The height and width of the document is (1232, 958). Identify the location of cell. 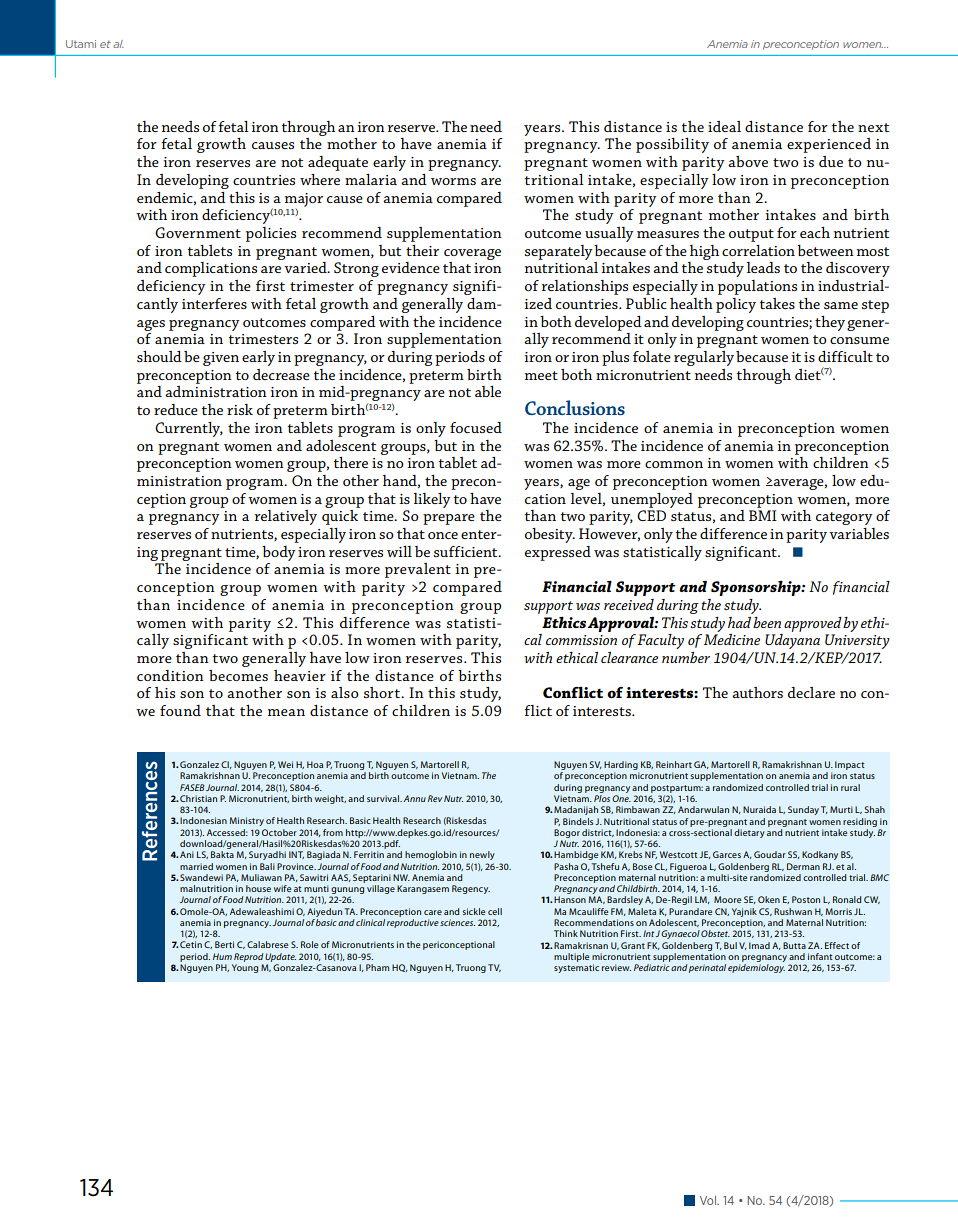
(495, 911).
